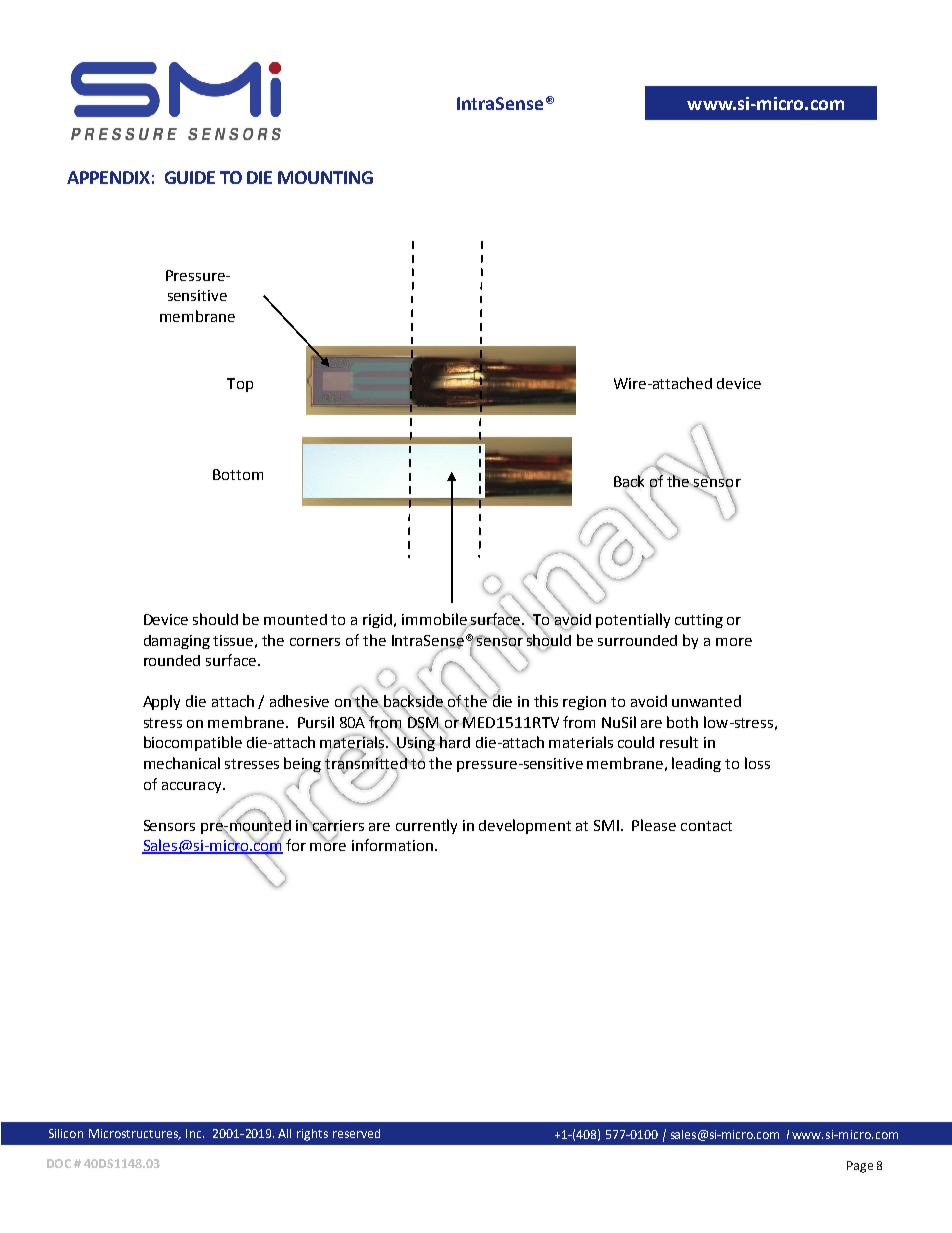 This screenshot has width=952, height=1233. I want to click on currently, so click(426, 826).
